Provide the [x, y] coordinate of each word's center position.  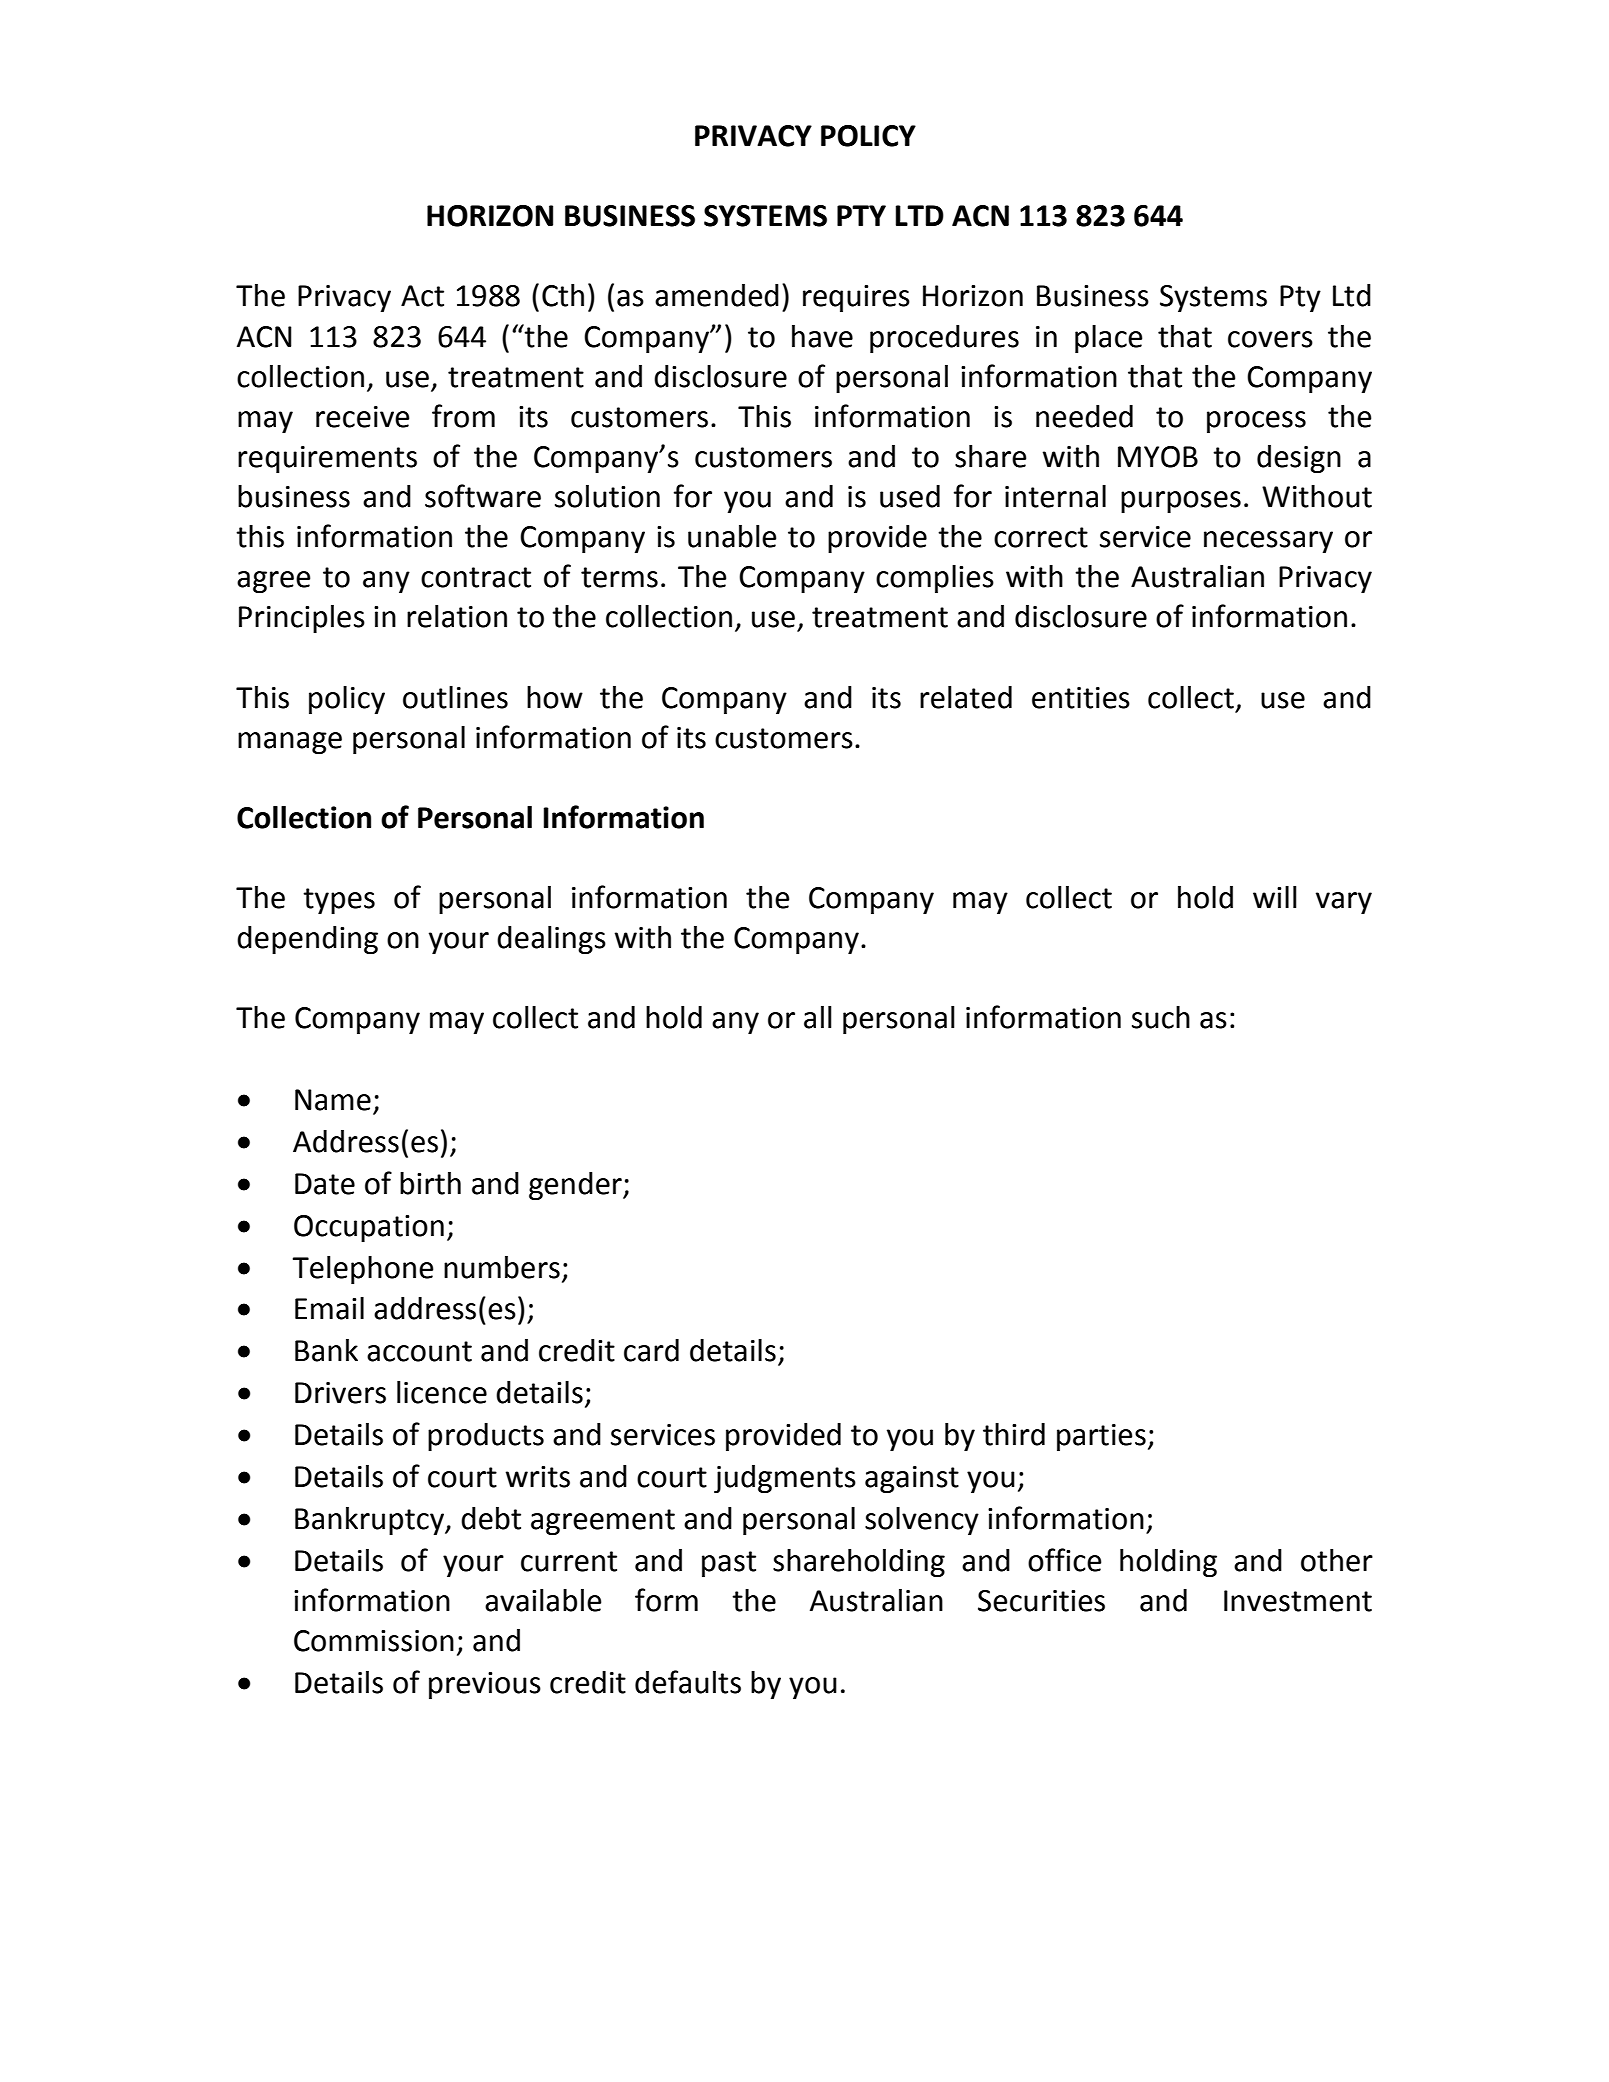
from [463, 416]
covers [1270, 339]
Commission [374, 1641]
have [822, 336]
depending [307, 940]
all [818, 1017]
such [1161, 1017]
